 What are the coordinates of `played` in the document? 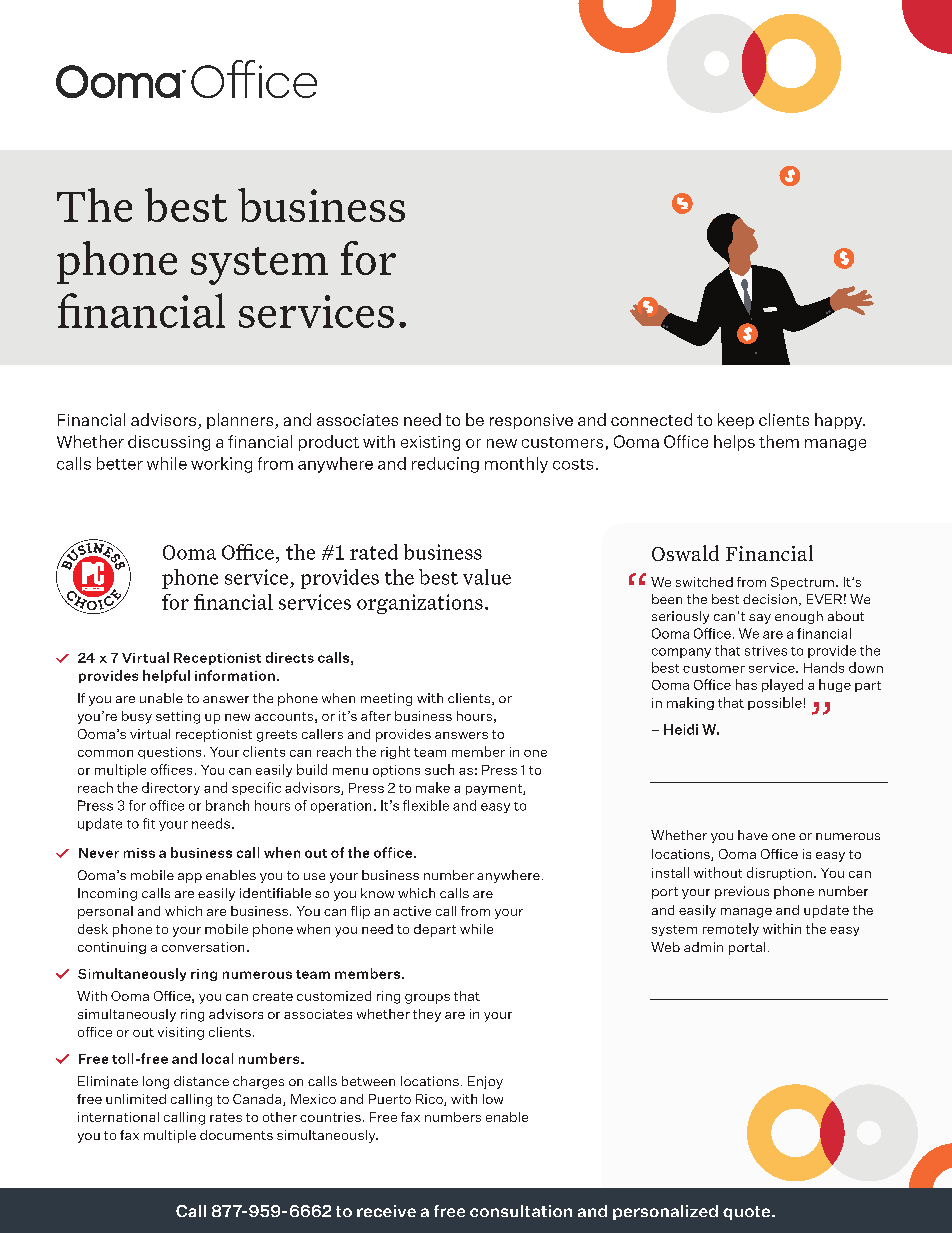 It's located at (782, 685).
